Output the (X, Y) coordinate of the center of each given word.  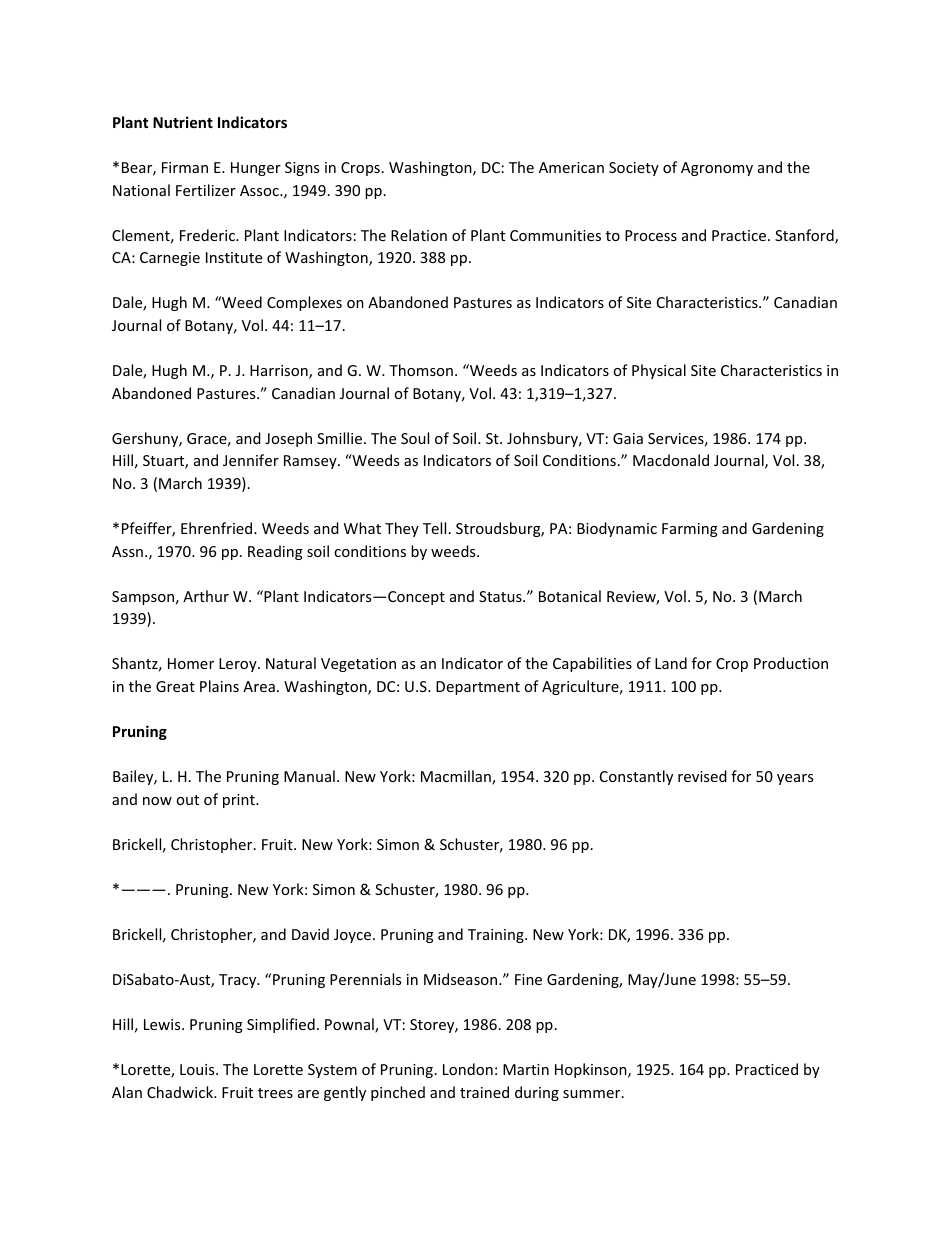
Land (671, 663)
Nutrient (183, 122)
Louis (198, 1069)
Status (501, 596)
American (571, 167)
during (537, 1093)
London (468, 1069)
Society (634, 169)
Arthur (206, 596)
